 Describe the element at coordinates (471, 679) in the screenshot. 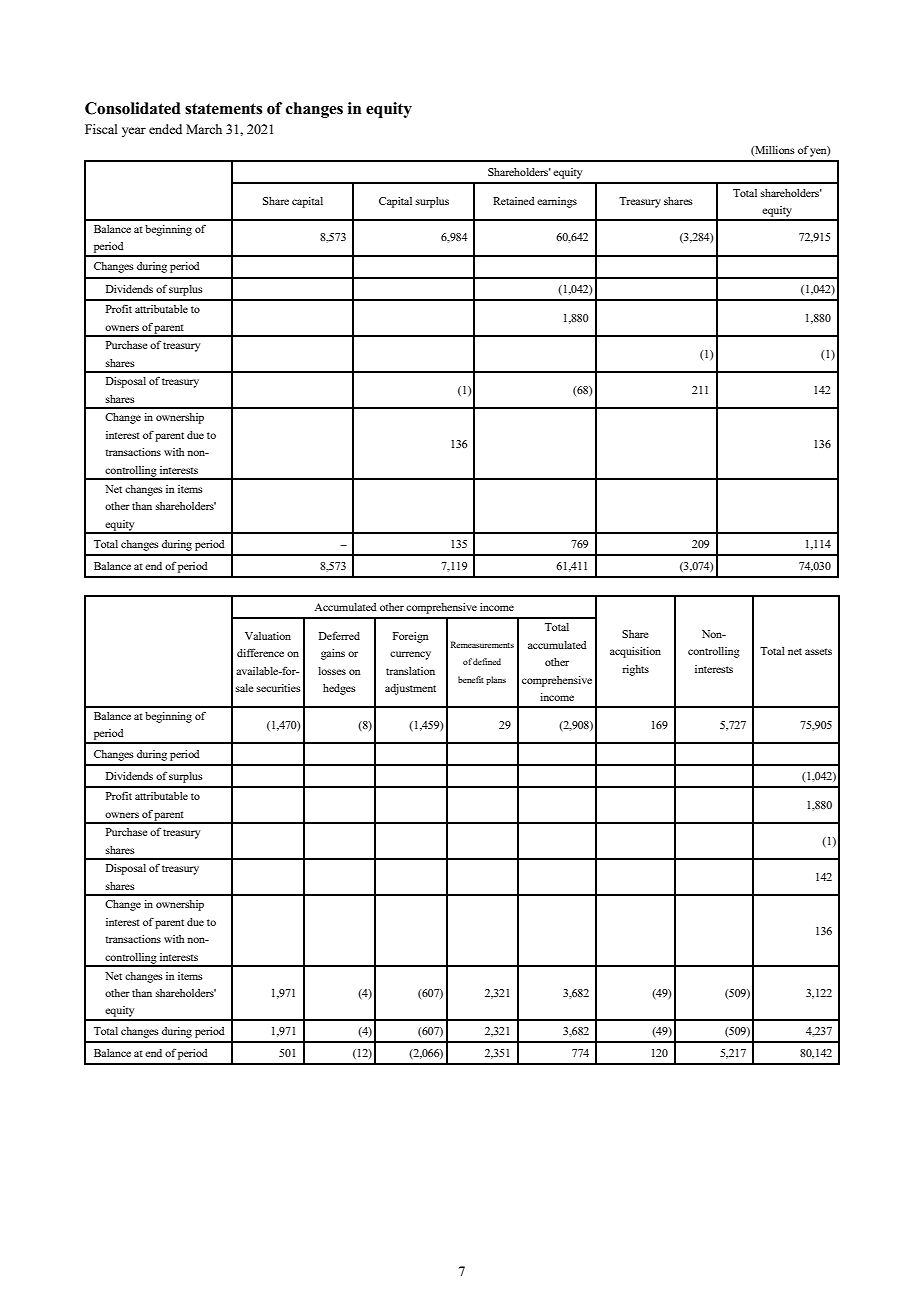

I see `benefit` at that location.
